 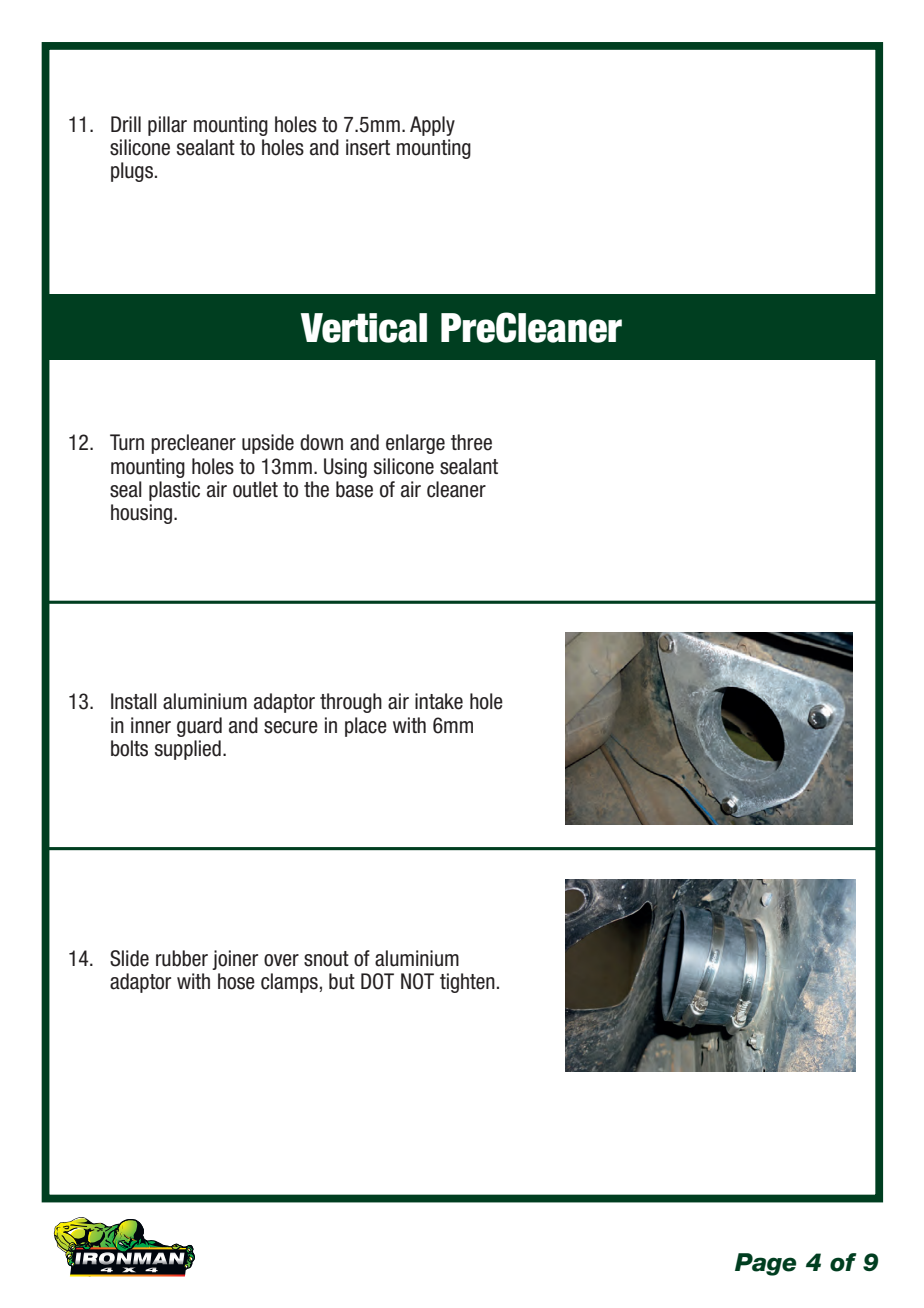 I want to click on enlarge, so click(x=415, y=444).
